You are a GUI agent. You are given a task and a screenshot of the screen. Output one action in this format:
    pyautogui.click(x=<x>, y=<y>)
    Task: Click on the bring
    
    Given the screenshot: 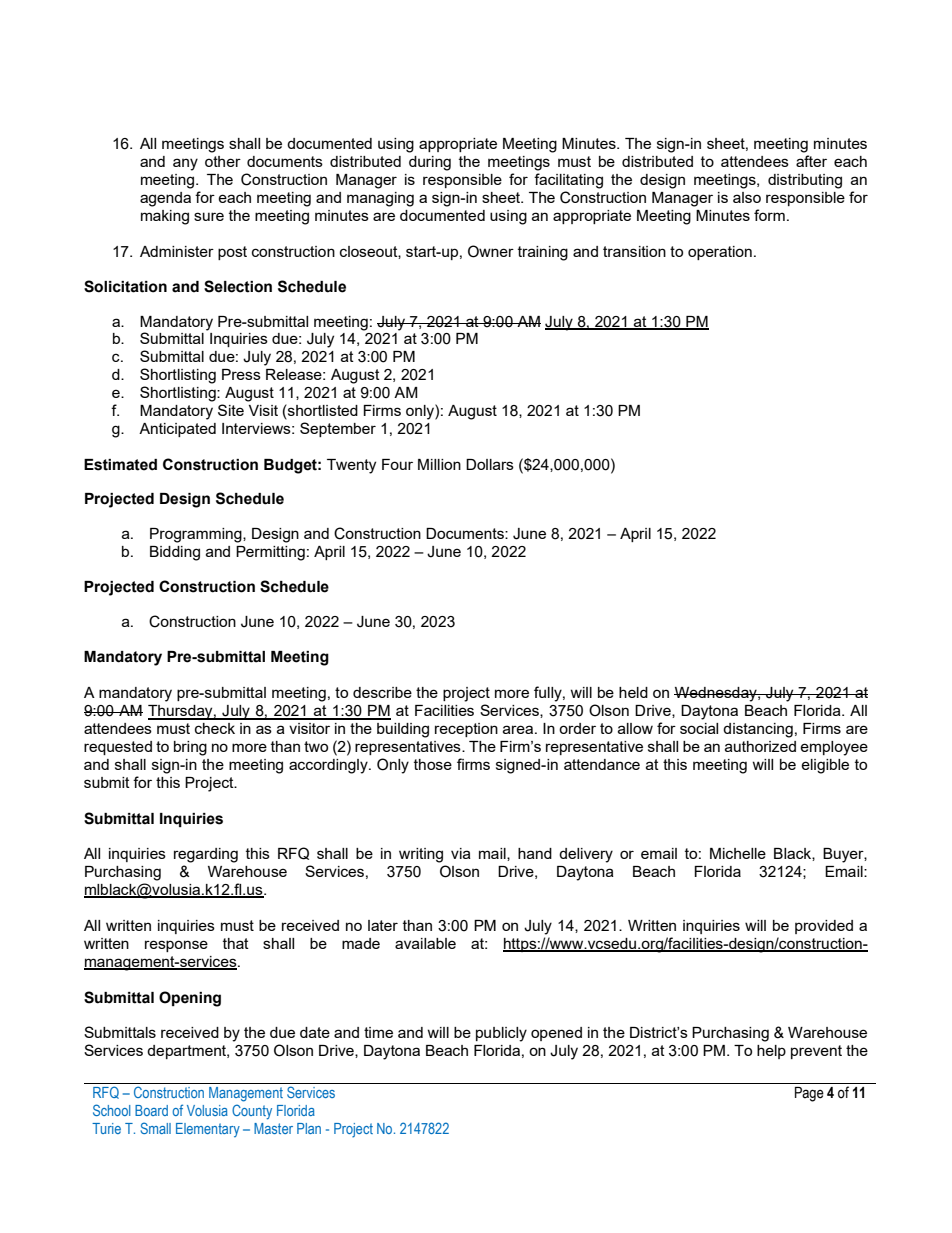 What is the action you would take?
    pyautogui.click(x=190, y=748)
